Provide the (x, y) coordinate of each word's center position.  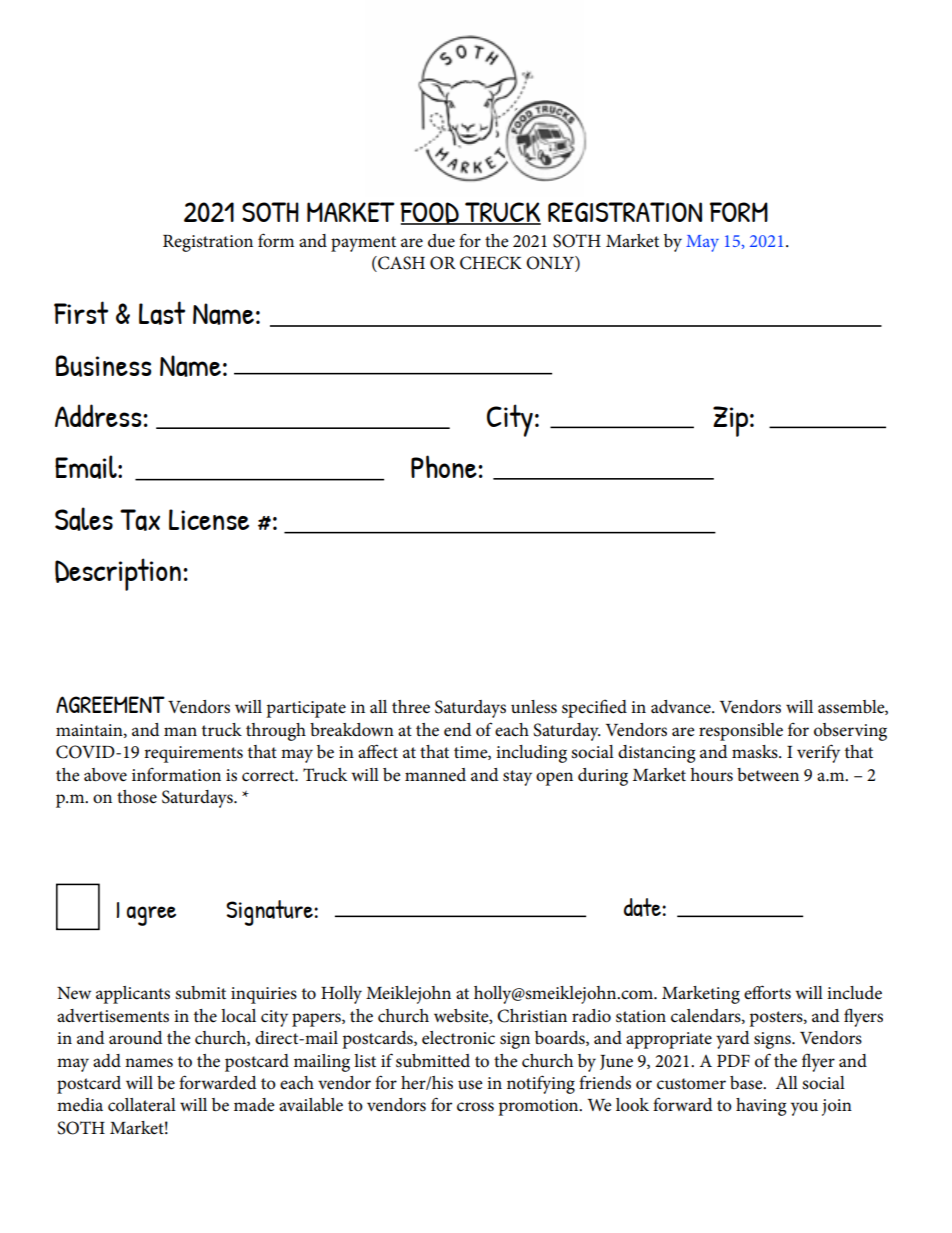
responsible (741, 732)
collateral (142, 1105)
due (441, 241)
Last (162, 313)
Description (118, 574)
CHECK (491, 263)
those (137, 797)
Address (99, 415)
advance (682, 707)
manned (435, 775)
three (411, 707)
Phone (445, 466)
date (643, 907)
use (470, 1085)
